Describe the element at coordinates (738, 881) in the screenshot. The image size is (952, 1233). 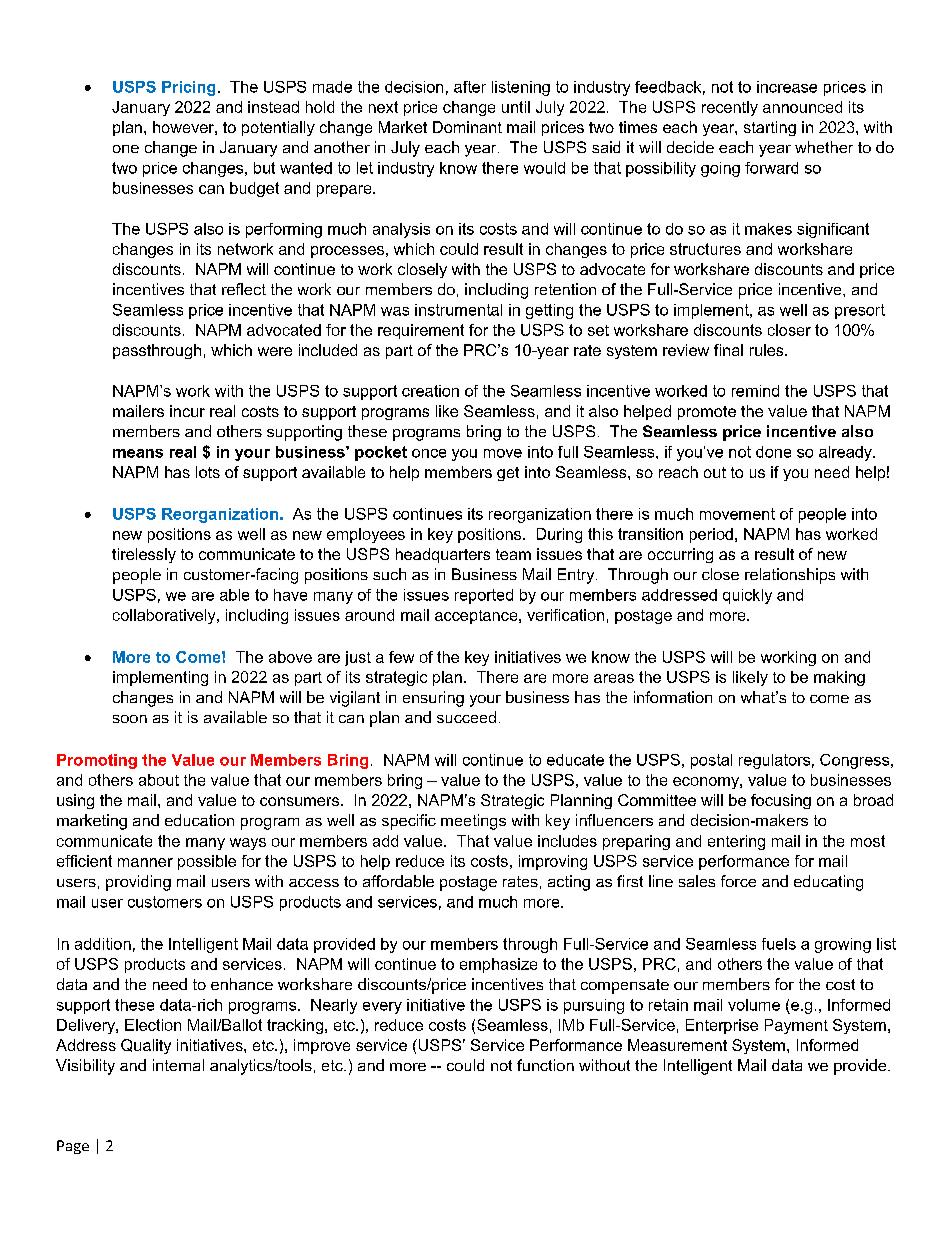
I see `force` at that location.
